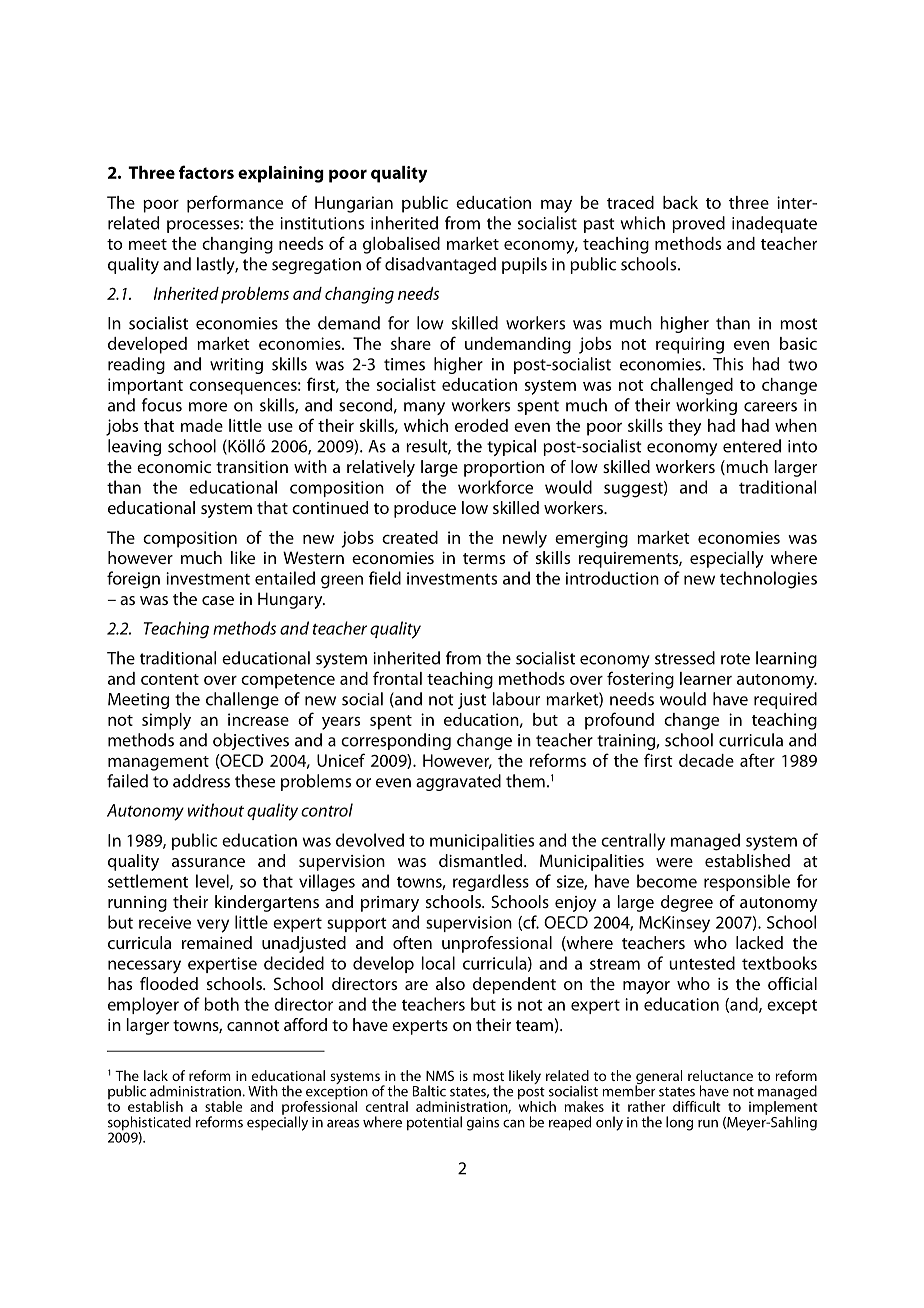  Describe the element at coordinates (735, 659) in the screenshot. I see `rote` at that location.
